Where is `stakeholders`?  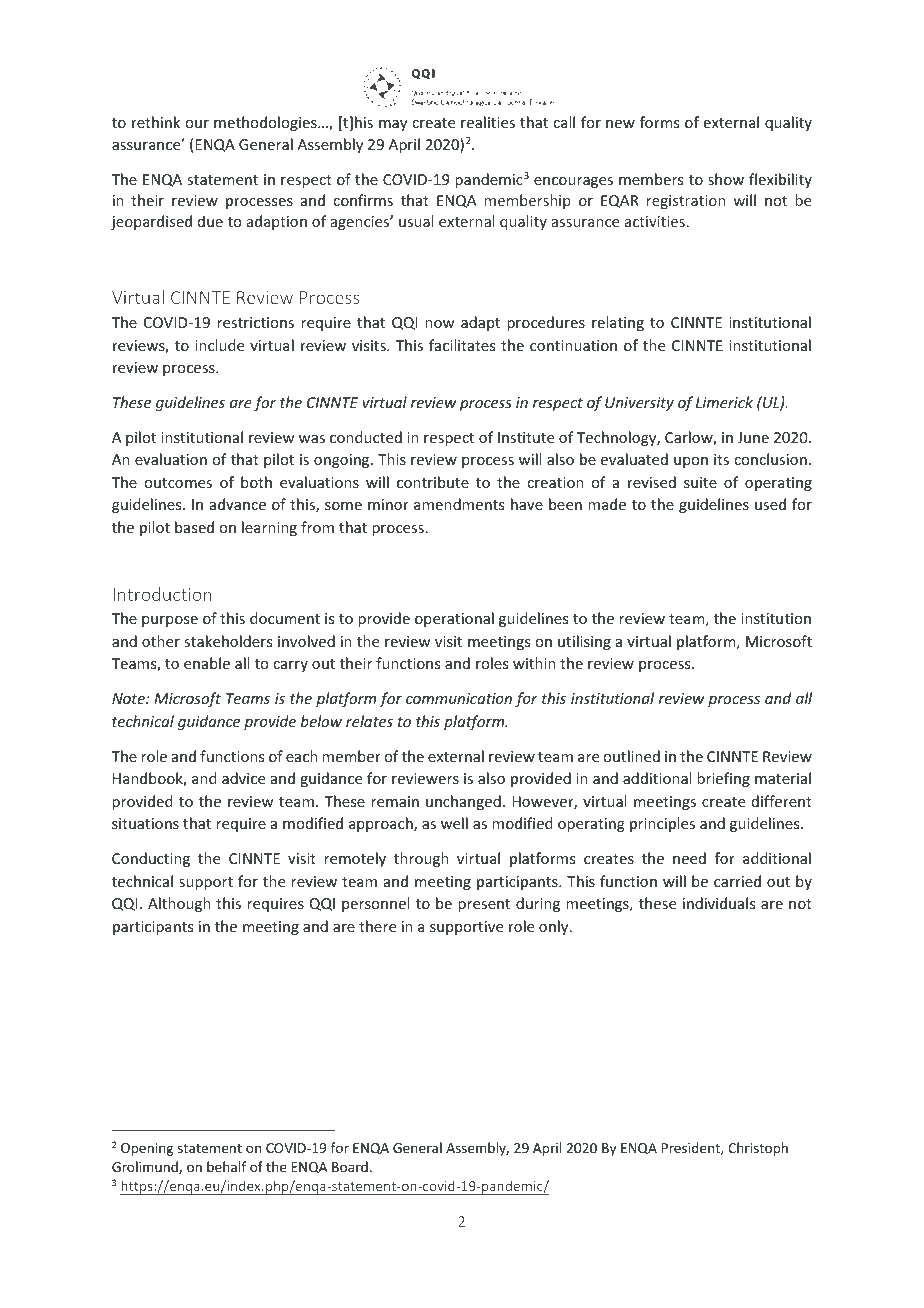 stakeholders is located at coordinates (228, 641).
